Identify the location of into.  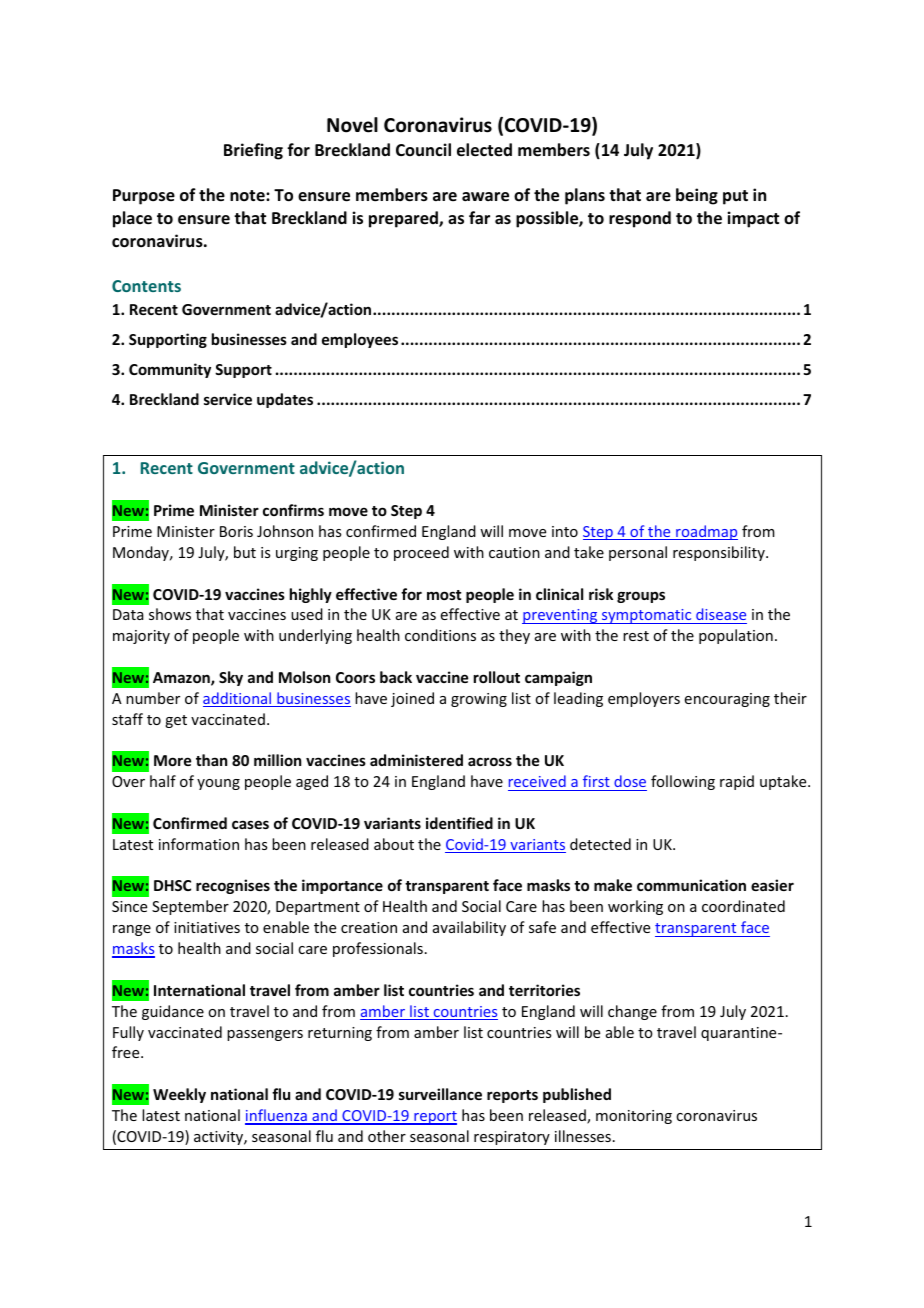
(565, 531).
